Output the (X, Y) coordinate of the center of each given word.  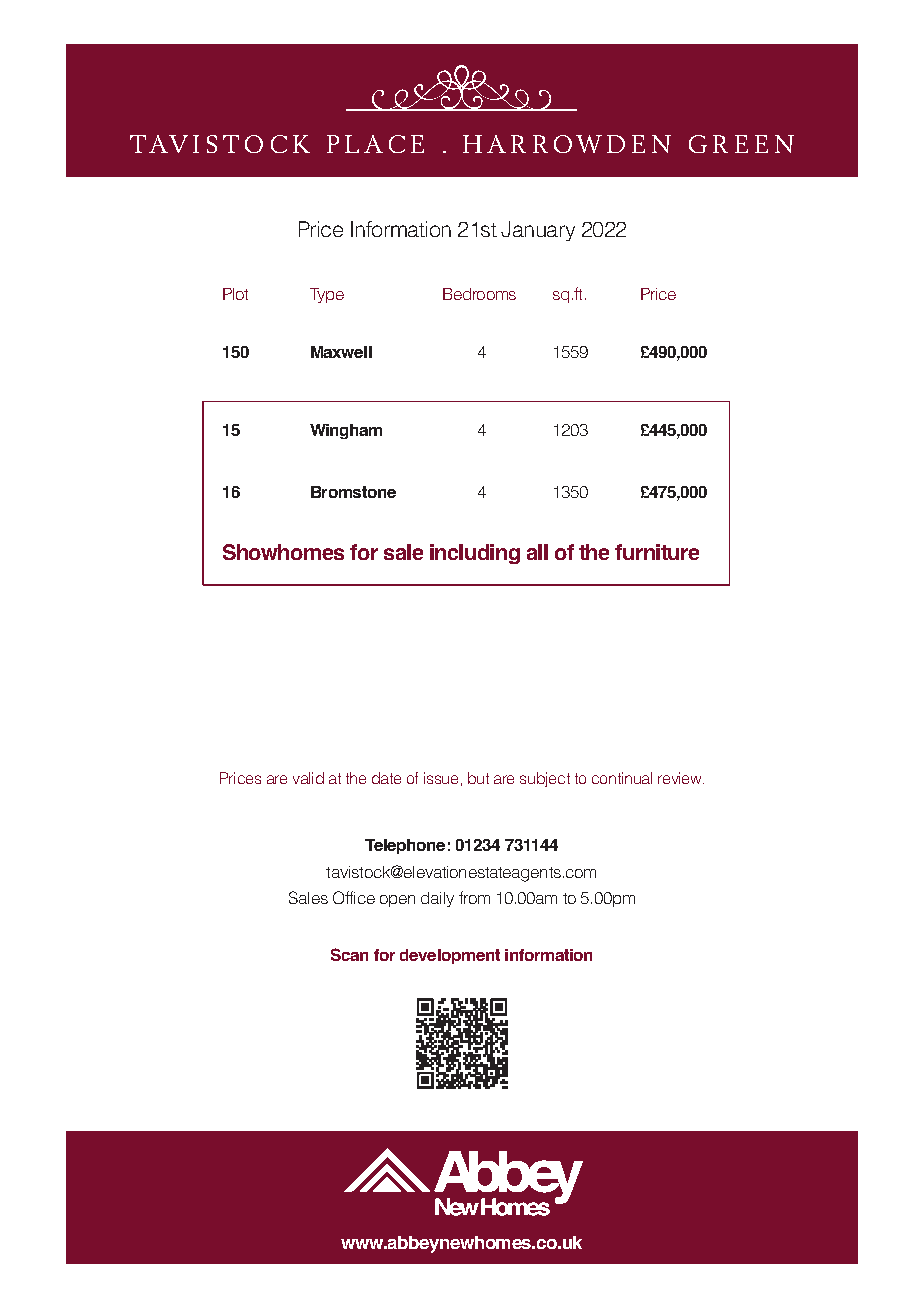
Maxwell (341, 352)
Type (327, 295)
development (450, 956)
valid (308, 778)
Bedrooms (479, 294)
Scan (349, 954)
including (475, 554)
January (538, 231)
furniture (657, 552)
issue (441, 778)
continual (622, 778)
